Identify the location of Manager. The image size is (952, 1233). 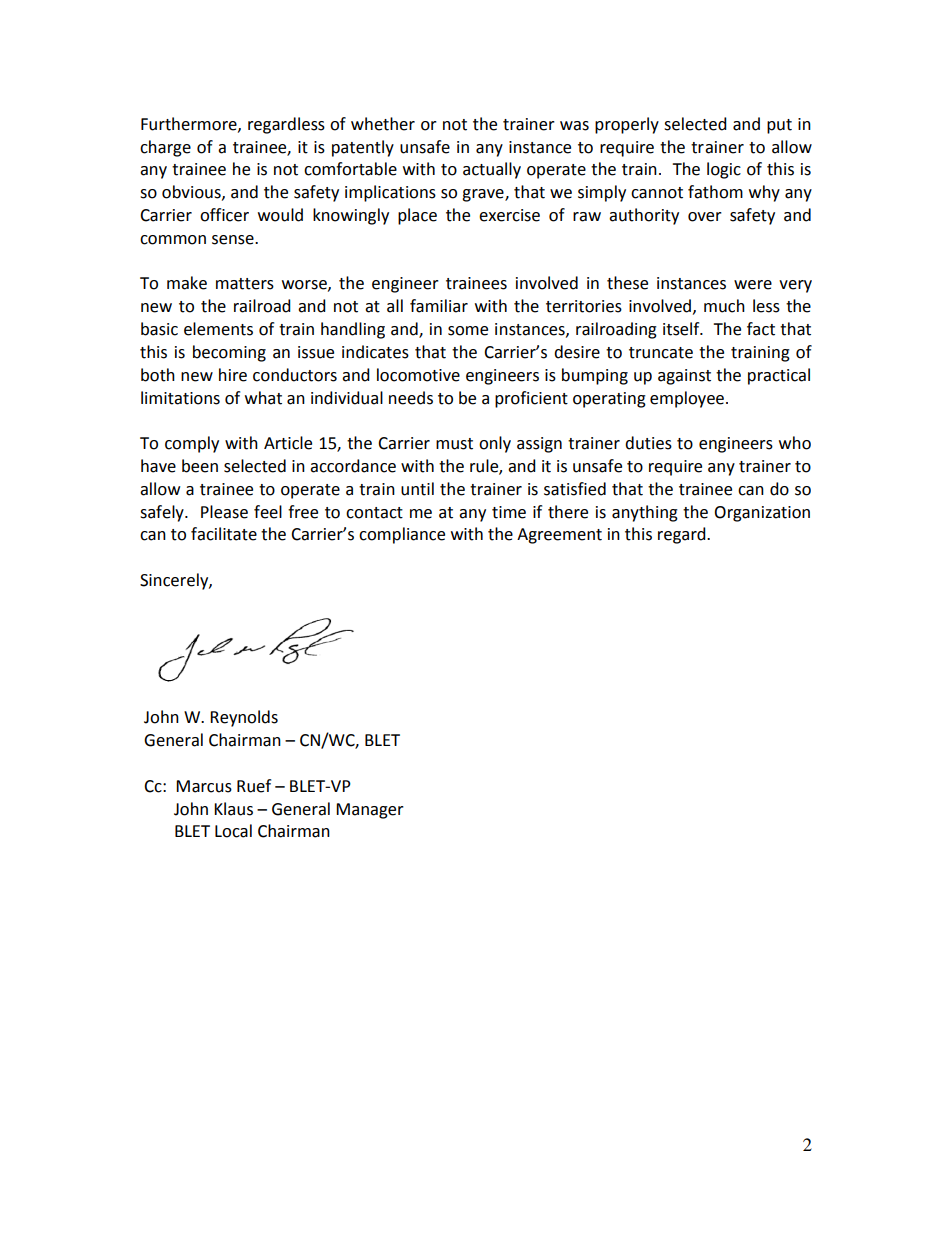
(370, 811).
